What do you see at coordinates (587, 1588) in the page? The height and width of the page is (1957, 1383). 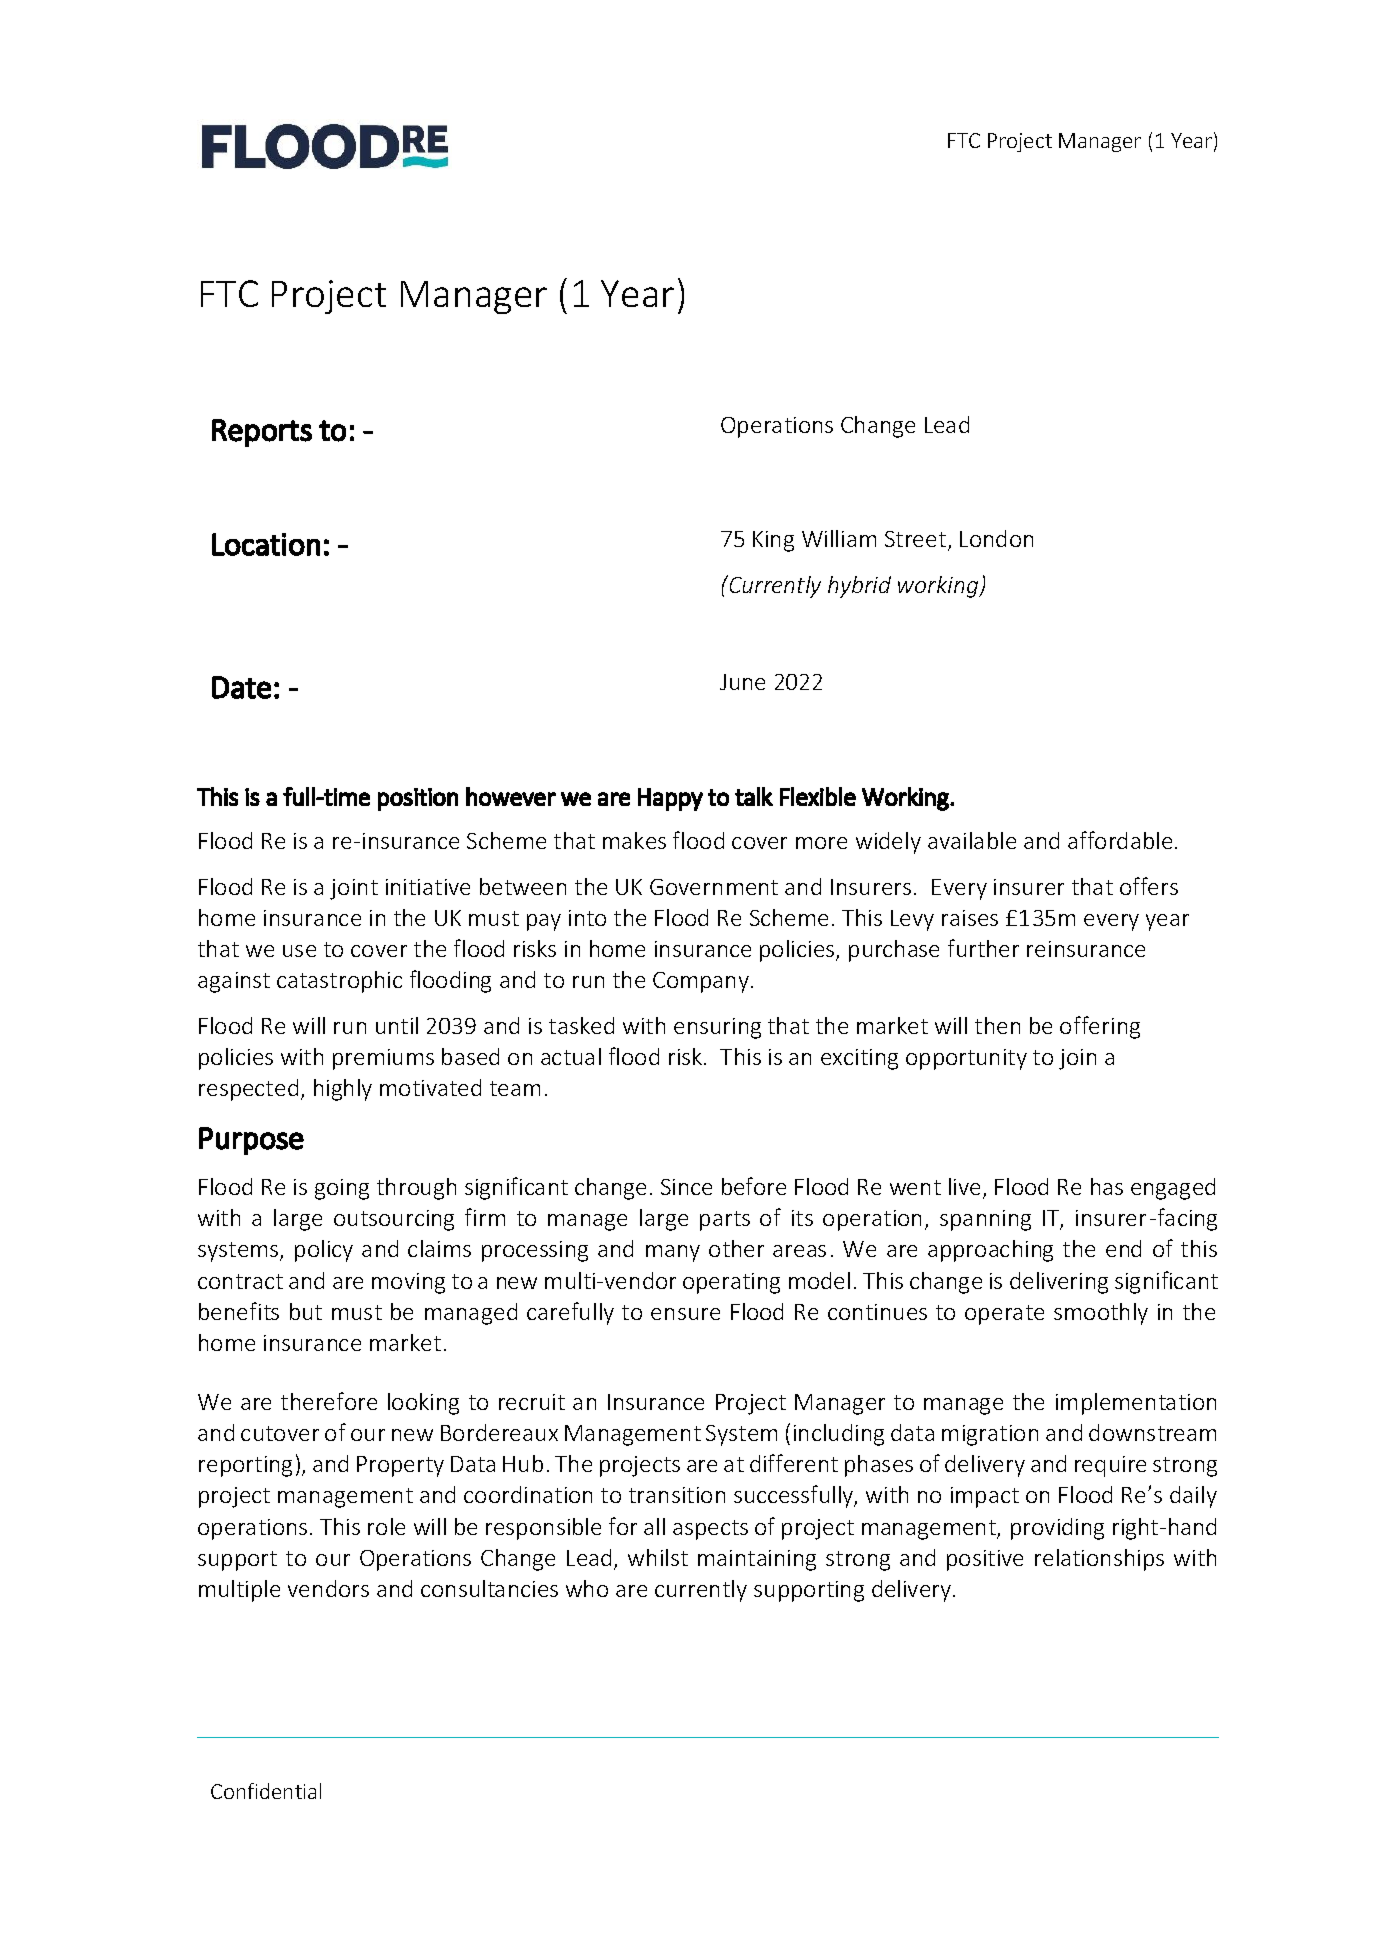 I see `who` at bounding box center [587, 1588].
